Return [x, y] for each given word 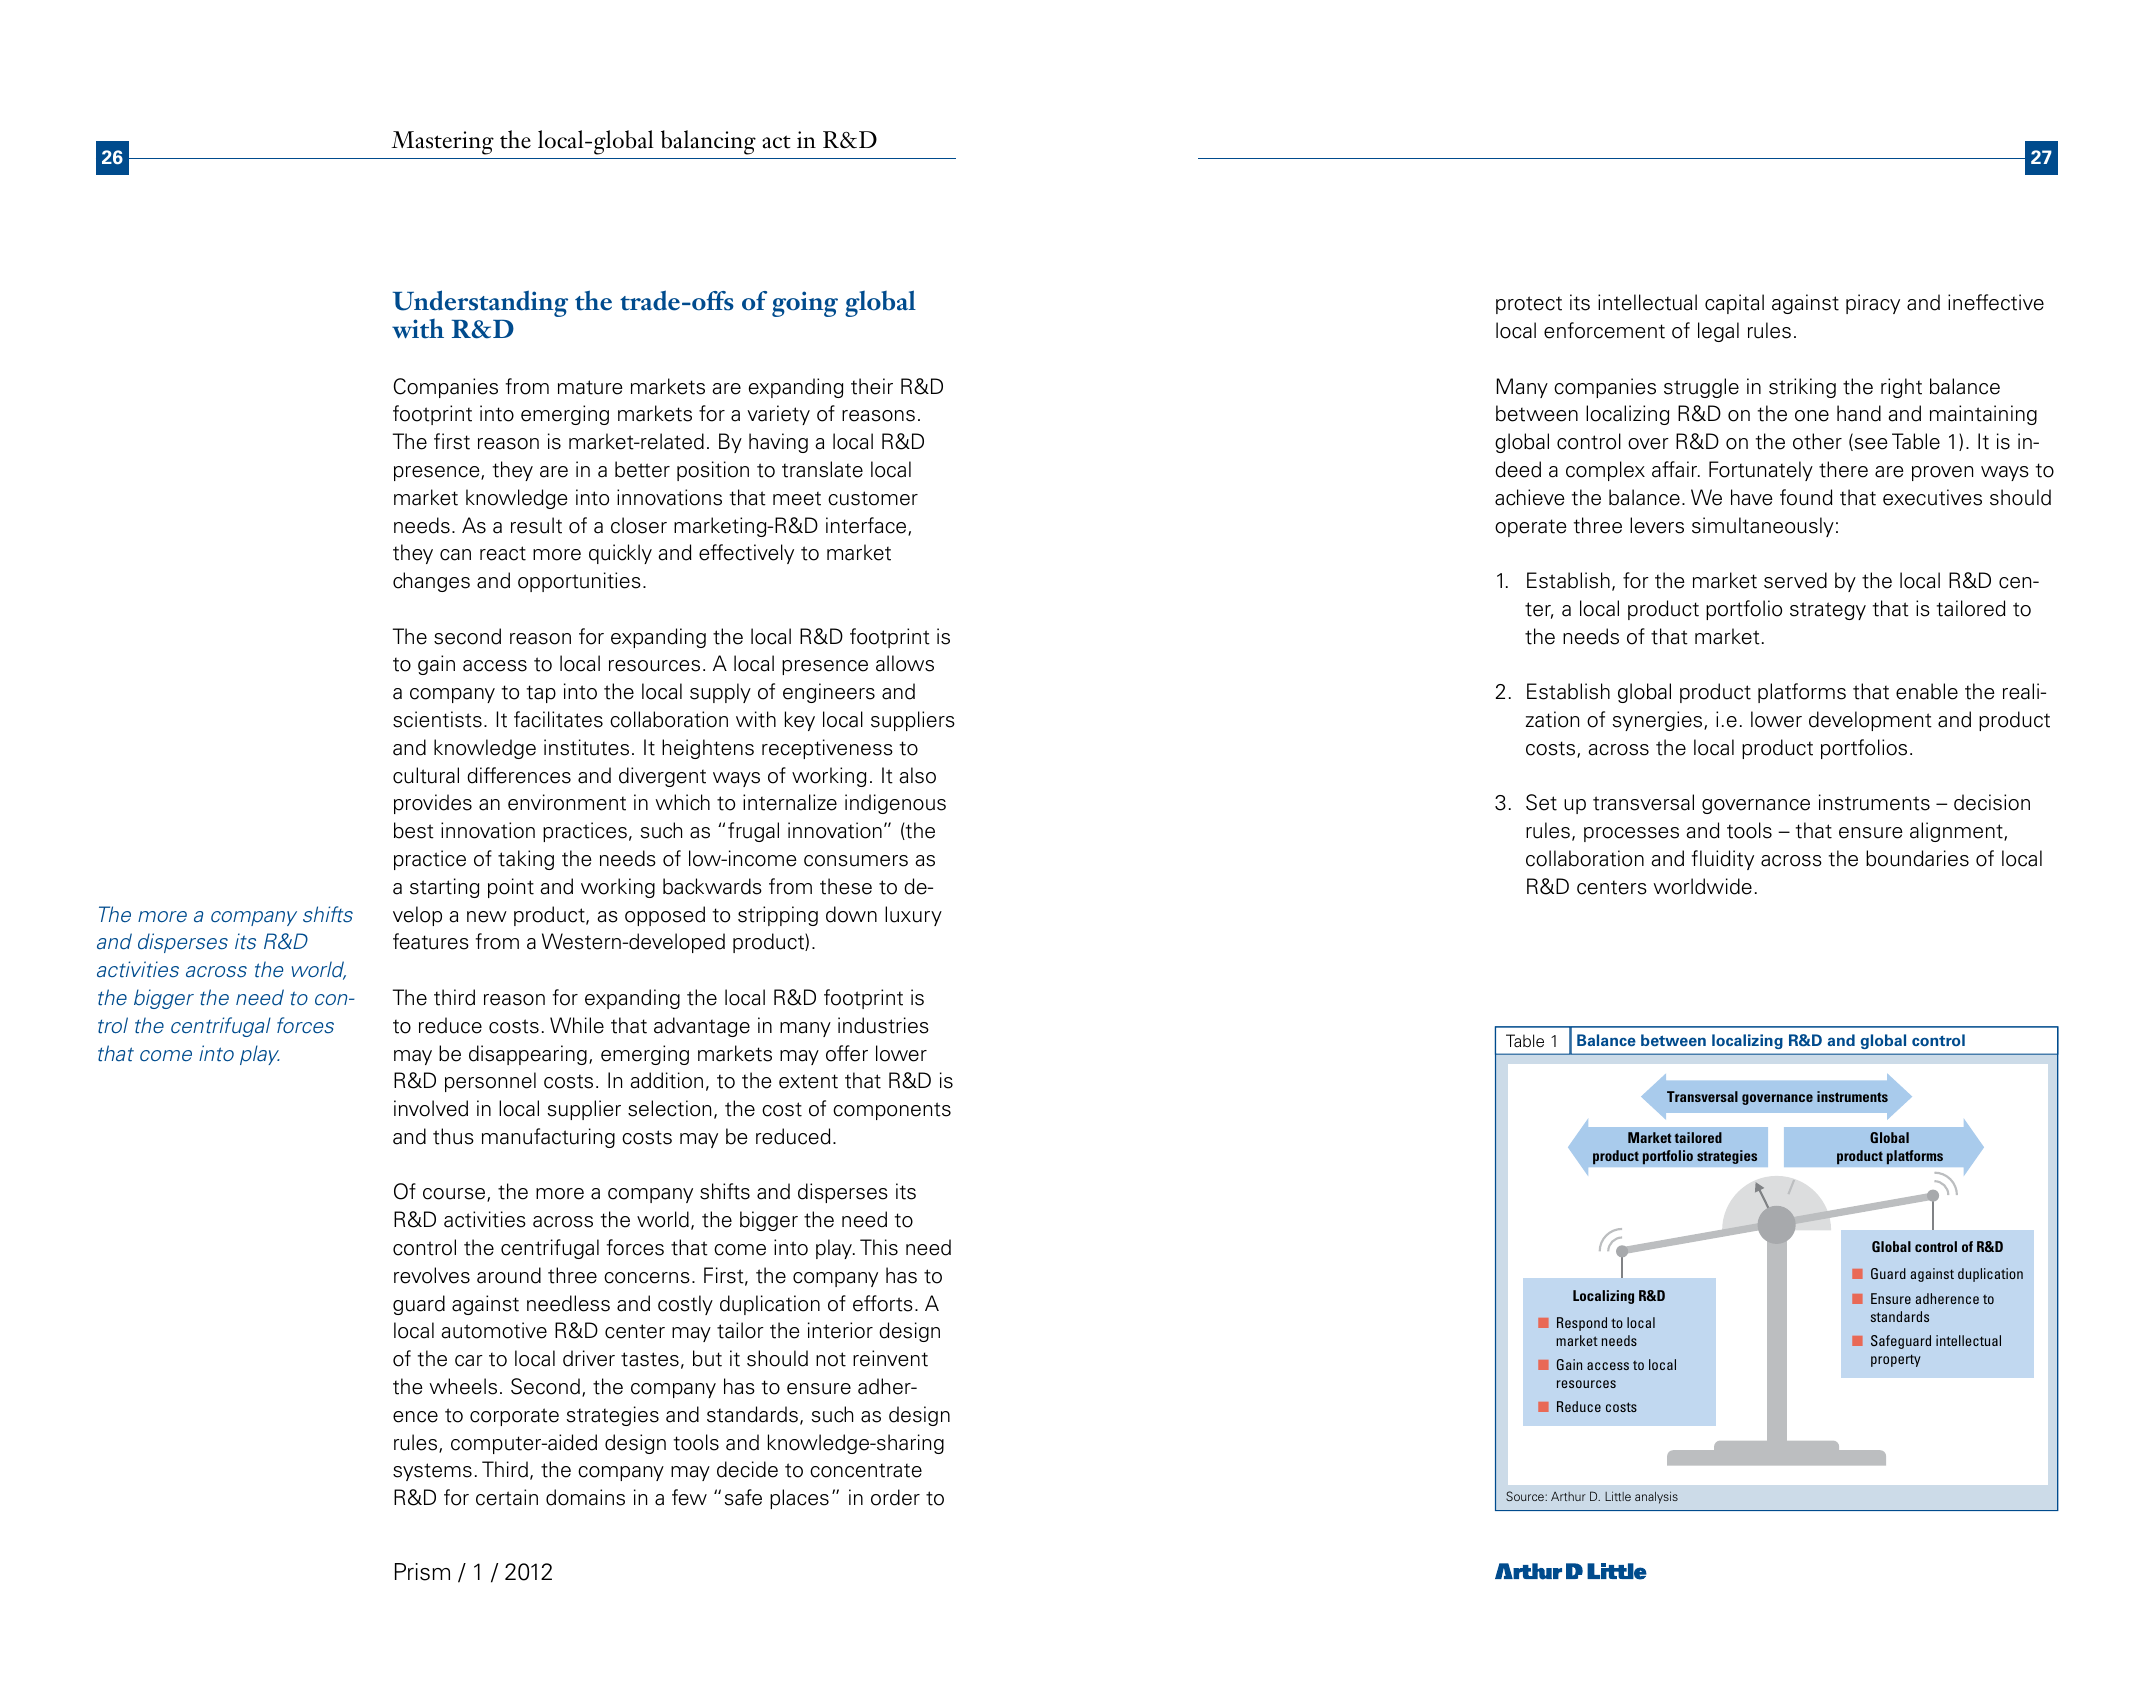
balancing [708, 142]
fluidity [1722, 860]
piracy [1873, 304]
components [892, 1111]
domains [585, 1497]
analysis [1656, 1498]
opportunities [579, 582]
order [895, 1497]
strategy [1828, 611]
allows [905, 663]
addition [667, 1080]
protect [1529, 305]
